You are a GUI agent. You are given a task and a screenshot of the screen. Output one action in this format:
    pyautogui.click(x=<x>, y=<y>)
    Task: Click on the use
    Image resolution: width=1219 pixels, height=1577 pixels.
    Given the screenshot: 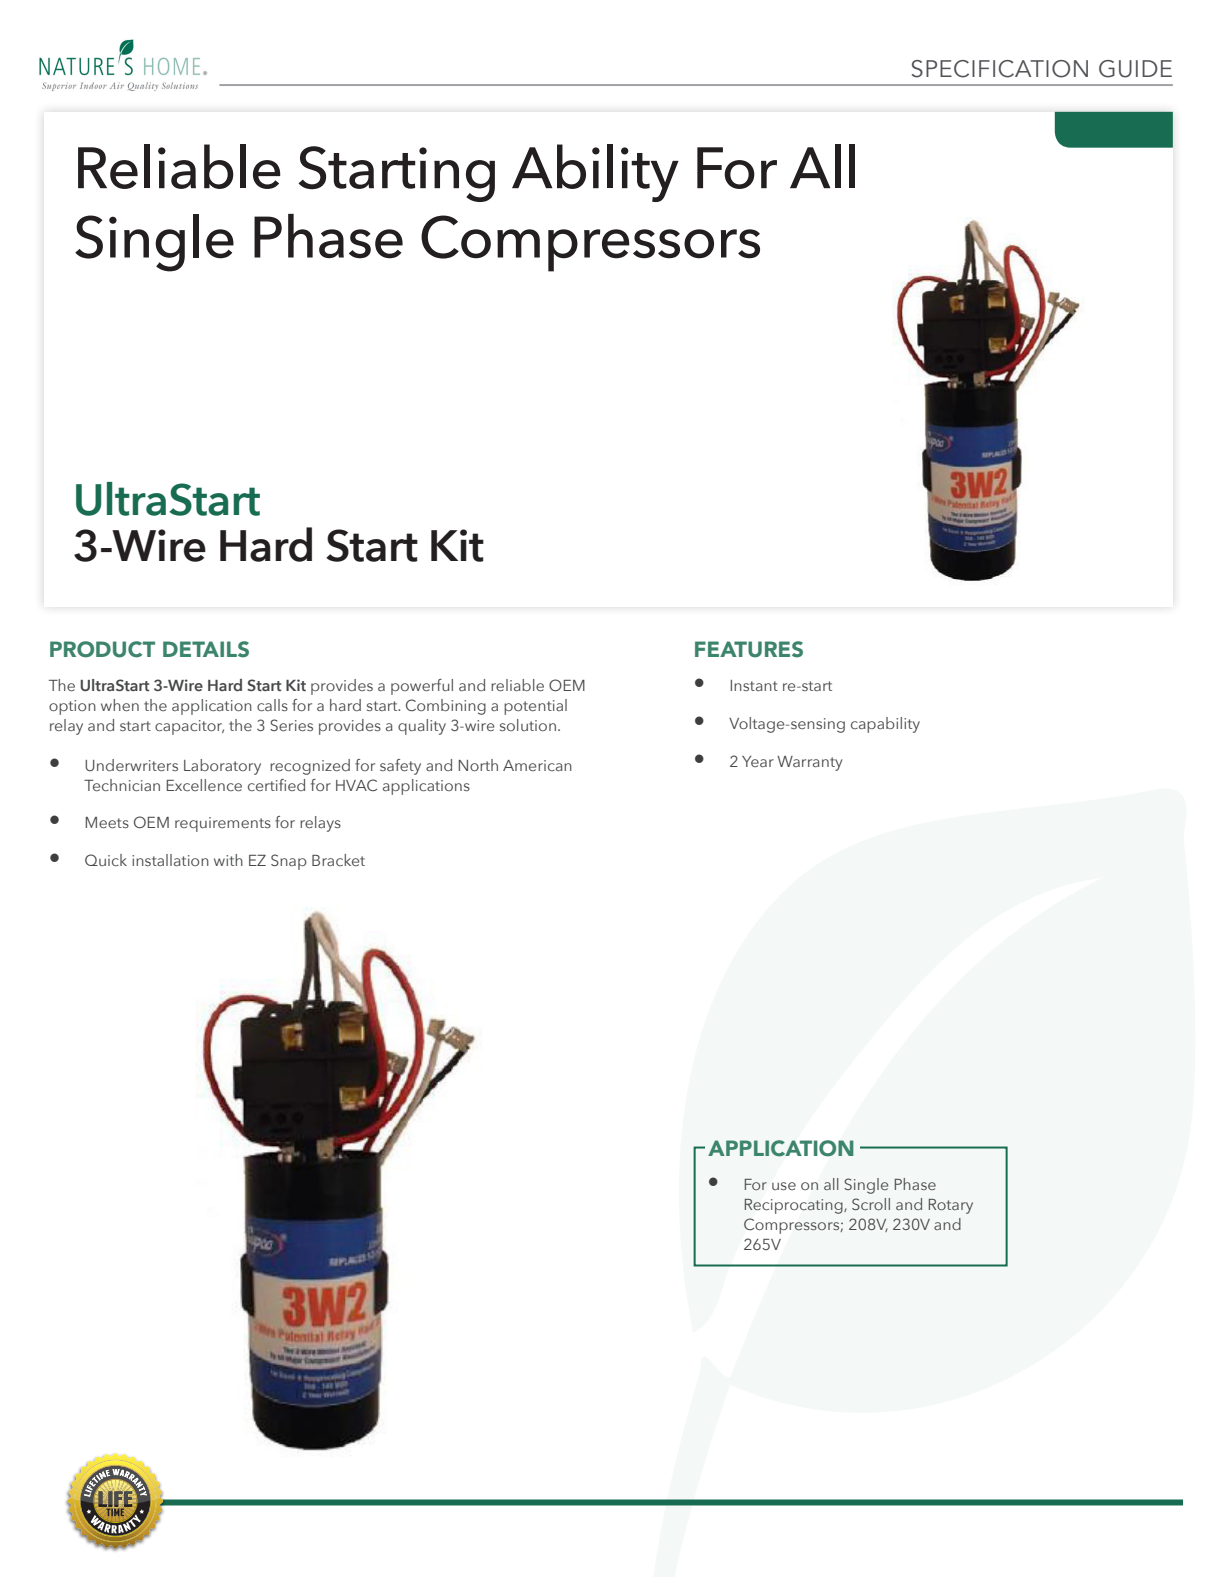 What is the action you would take?
    pyautogui.click(x=784, y=1186)
